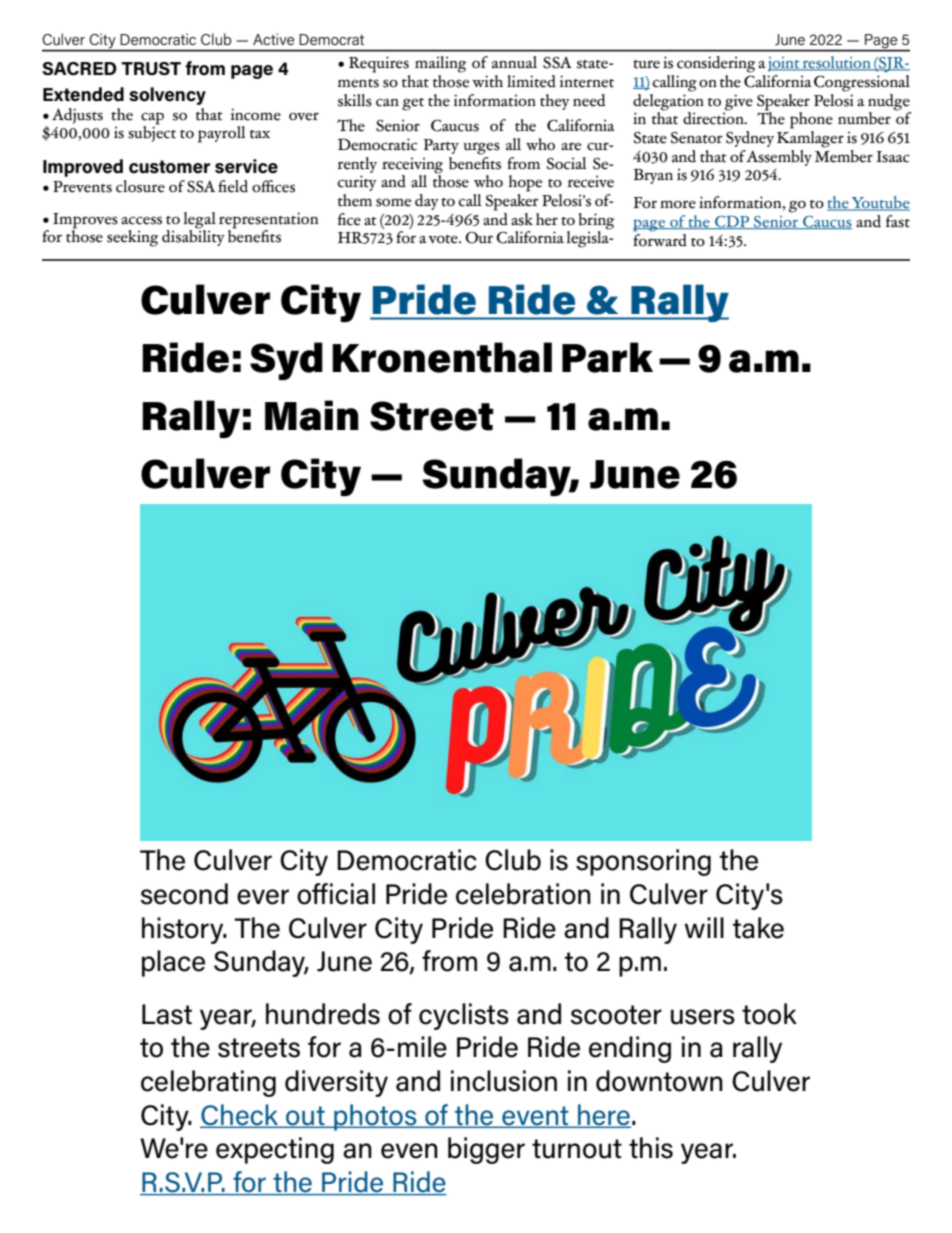 The image size is (952, 1233). What do you see at coordinates (660, 239) in the screenshot?
I see `forward` at bounding box center [660, 239].
